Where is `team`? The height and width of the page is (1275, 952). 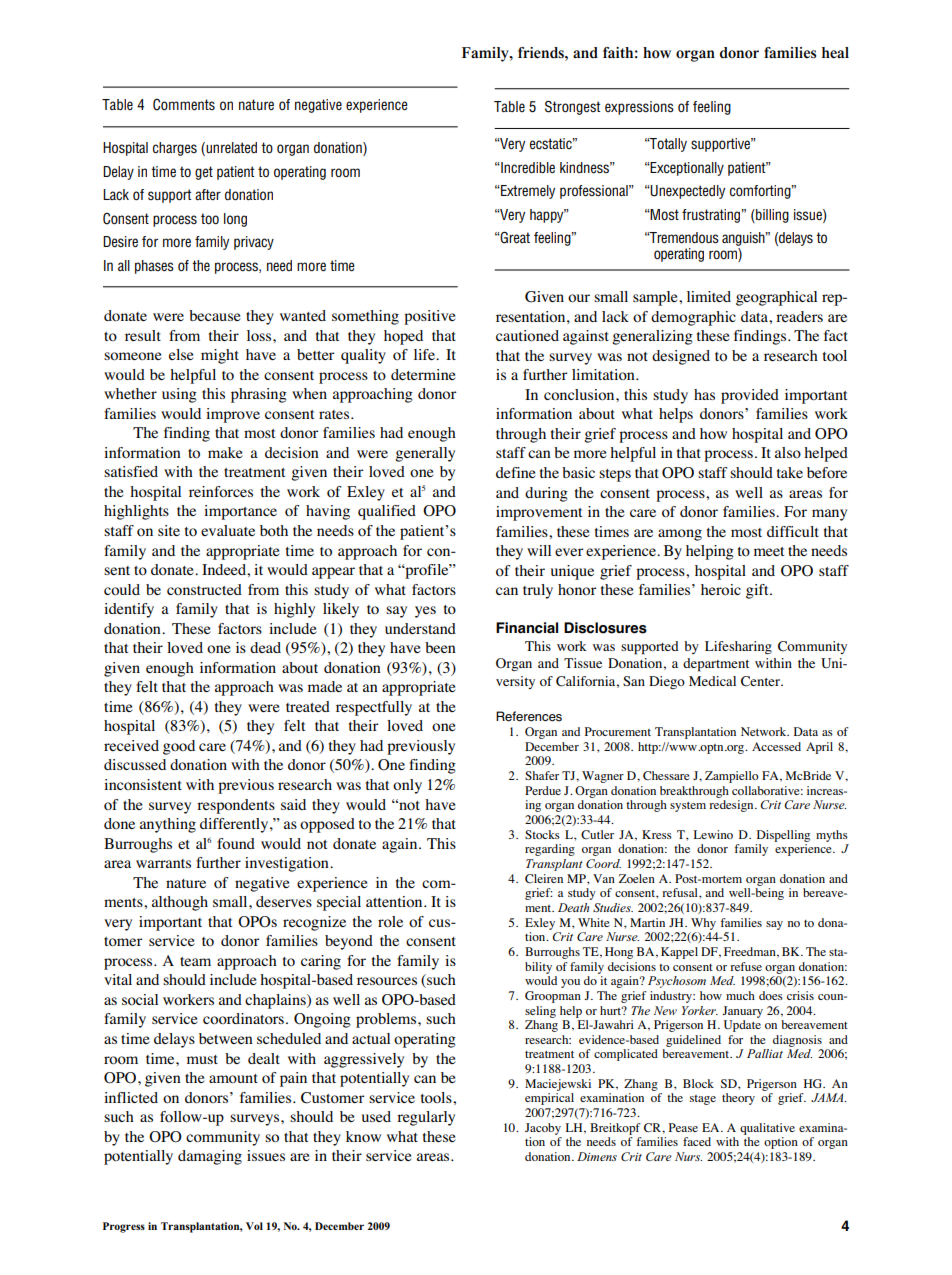
team is located at coordinates (195, 961).
